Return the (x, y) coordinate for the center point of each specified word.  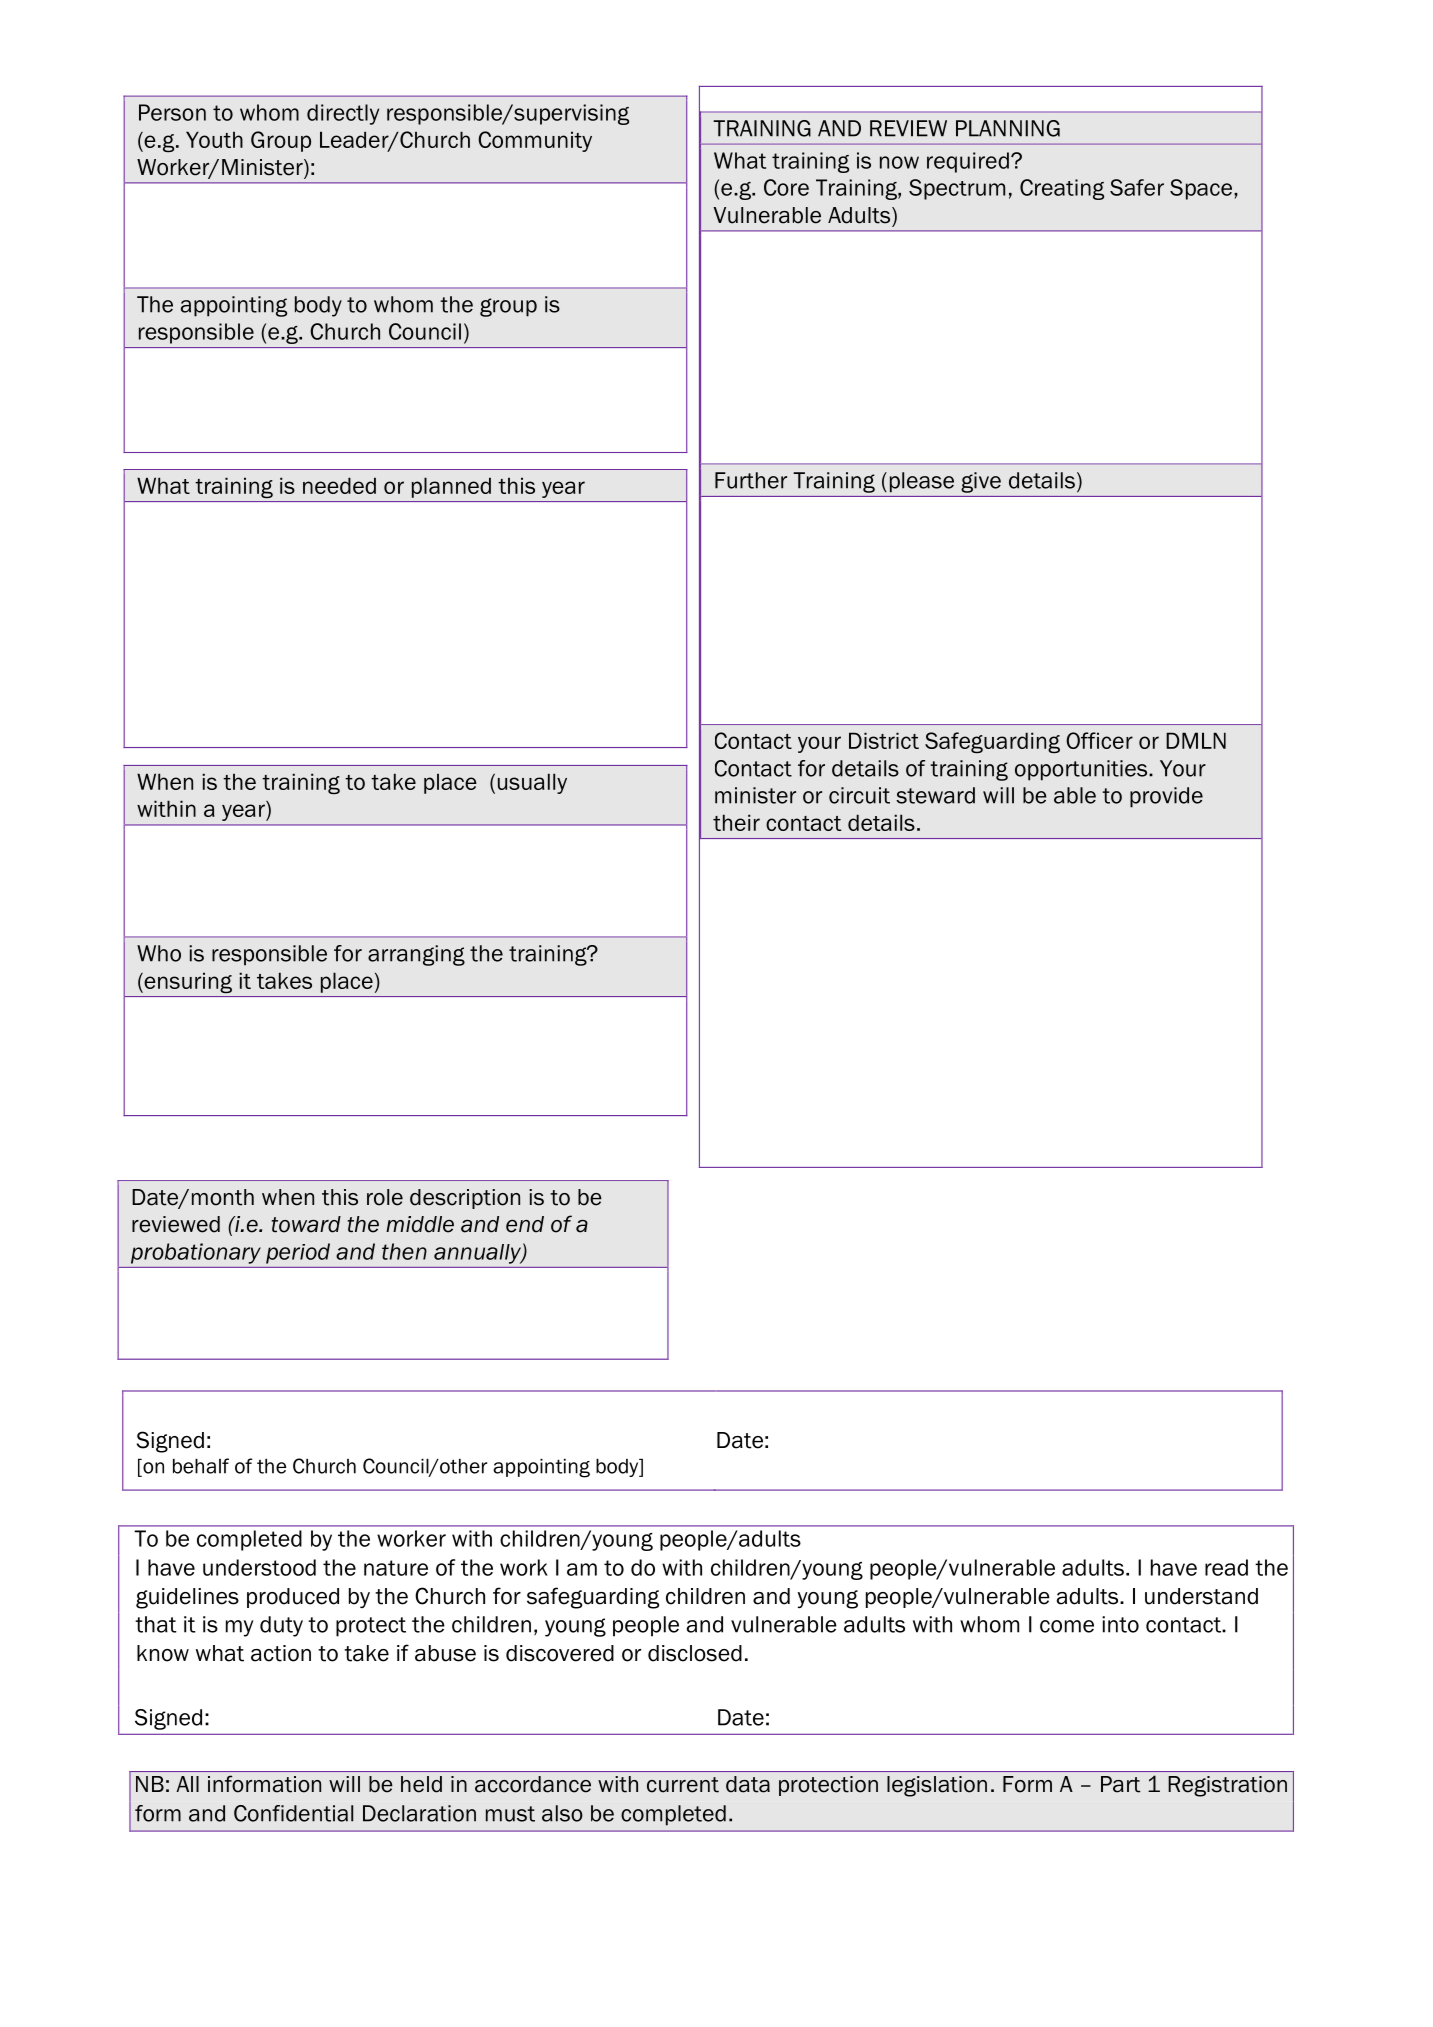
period (298, 1253)
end (525, 1224)
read (1226, 1567)
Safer (1137, 187)
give (981, 482)
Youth (214, 139)
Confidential (293, 1813)
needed (339, 485)
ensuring (187, 982)
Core (786, 187)
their (736, 822)
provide (1166, 797)
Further (751, 480)
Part (1120, 1784)
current (683, 1785)
